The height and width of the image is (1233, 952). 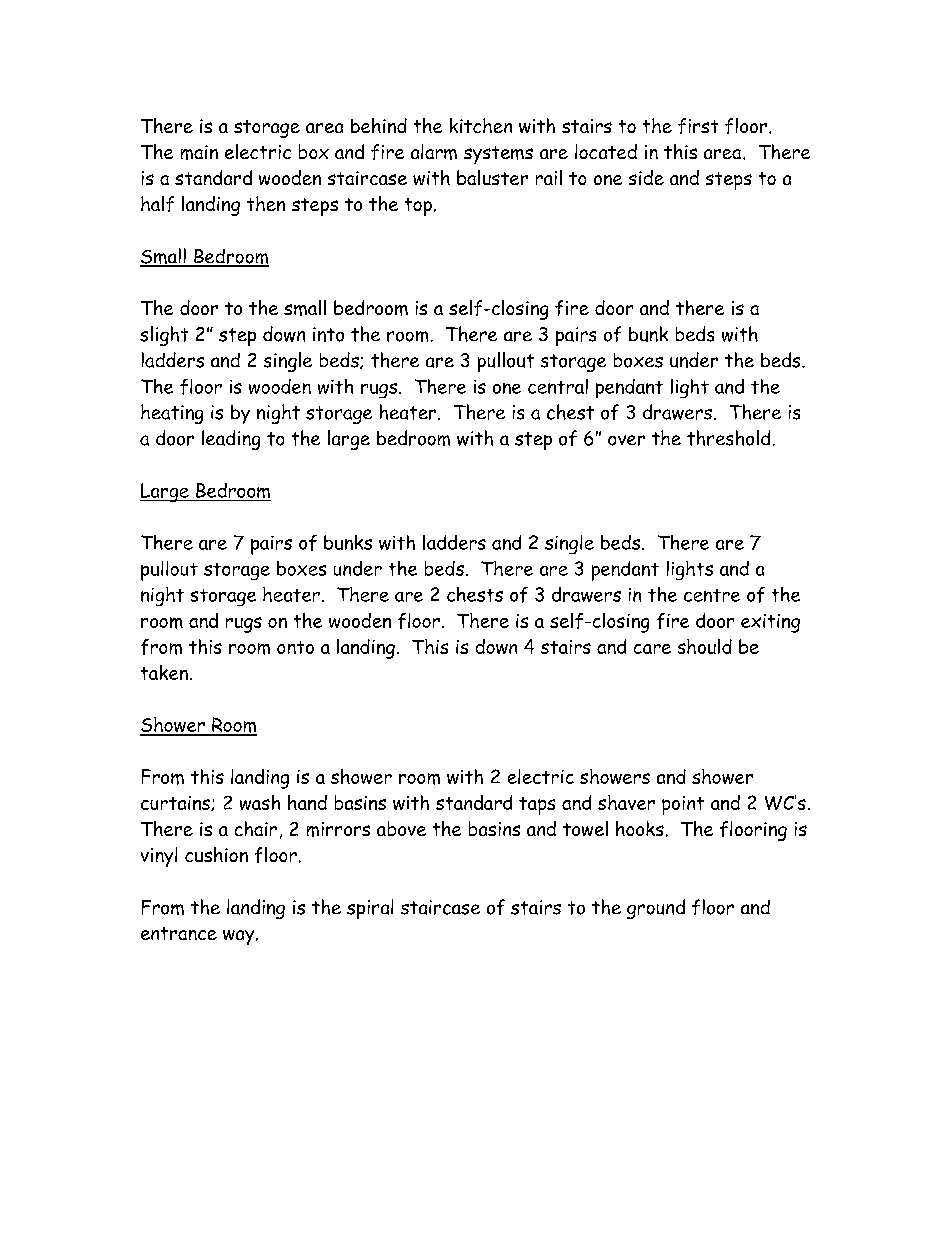 I want to click on alarm, so click(x=434, y=152).
